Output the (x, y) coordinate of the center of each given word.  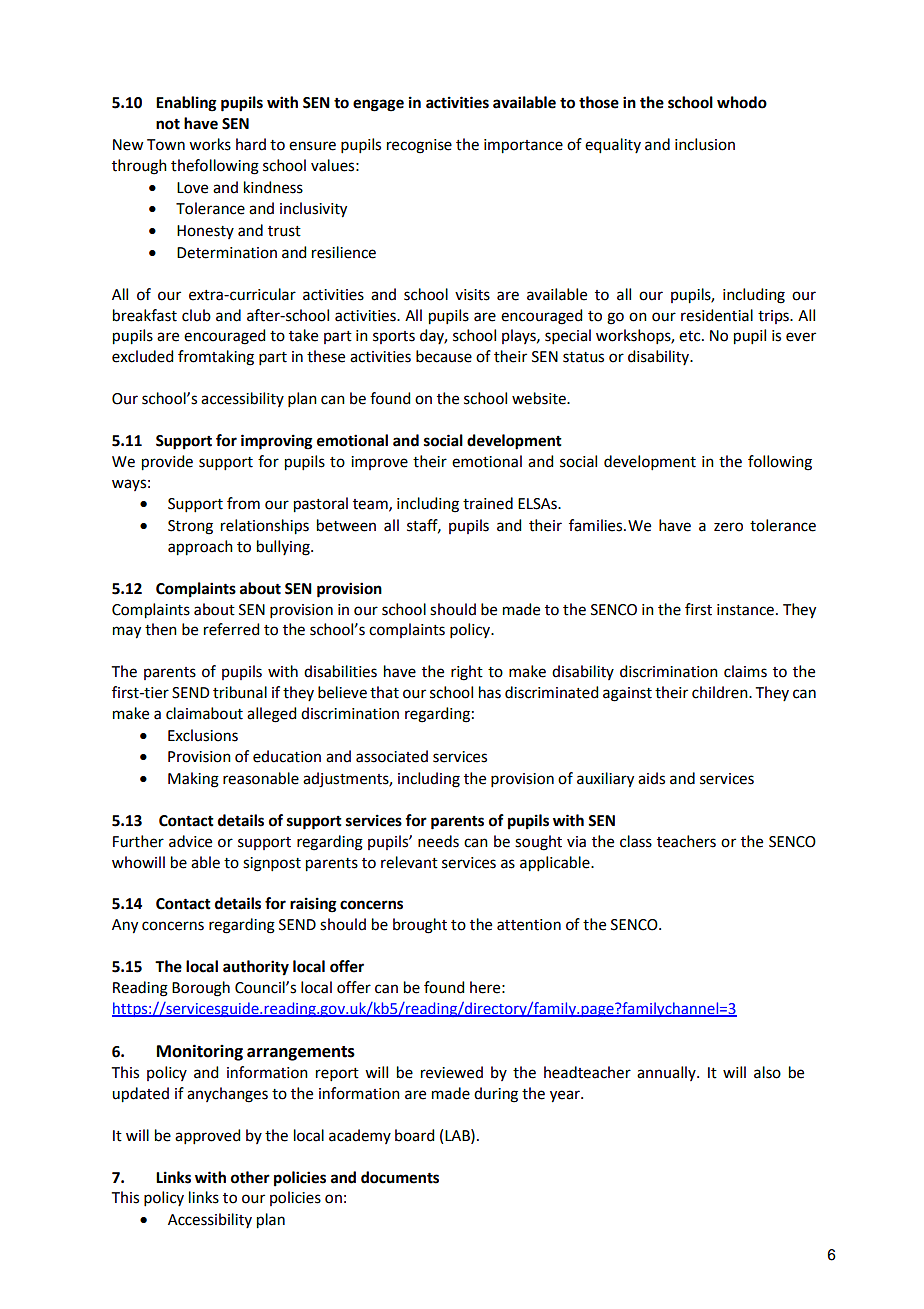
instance (745, 610)
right (467, 673)
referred (231, 629)
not (168, 124)
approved (207, 1136)
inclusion (705, 144)
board (414, 1135)
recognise (419, 146)
